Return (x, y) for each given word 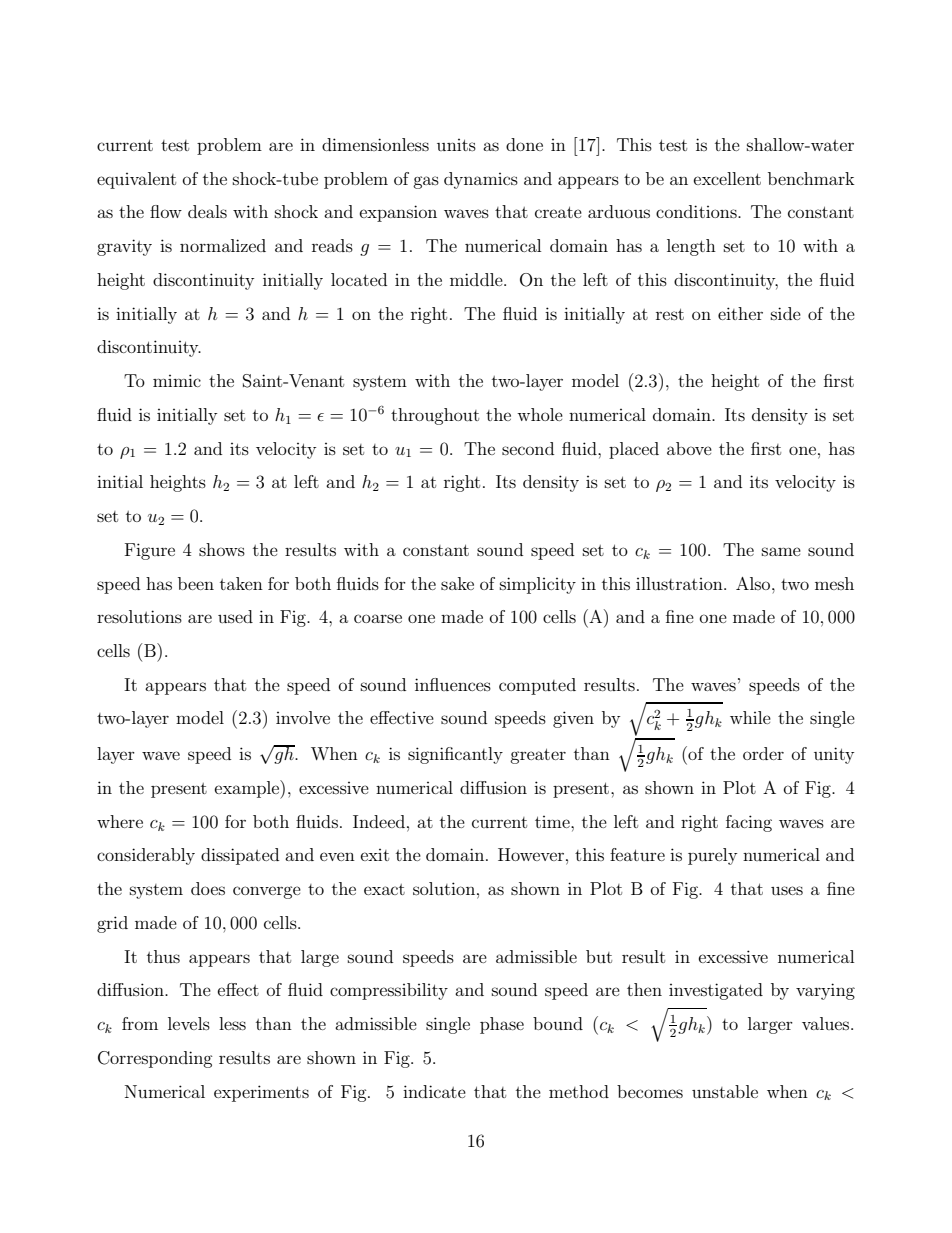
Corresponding (155, 1059)
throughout (435, 416)
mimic (177, 380)
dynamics (481, 180)
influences (453, 684)
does (208, 888)
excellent (727, 178)
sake (457, 583)
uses (787, 890)
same (781, 551)
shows (222, 549)
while (750, 717)
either (740, 313)
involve (303, 717)
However (531, 854)
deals (207, 211)
